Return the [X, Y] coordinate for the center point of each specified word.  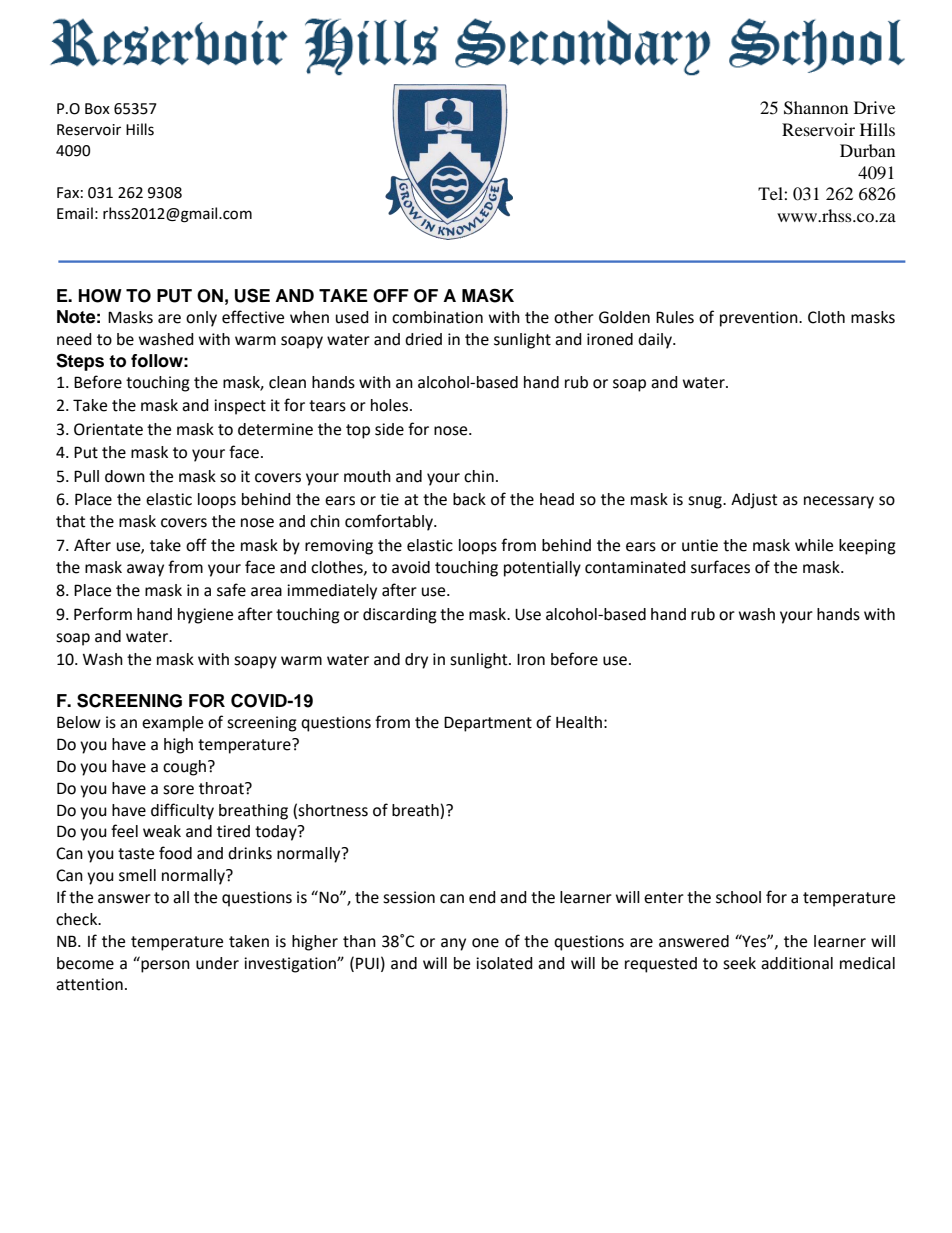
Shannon [816, 108]
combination [437, 317]
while [814, 545]
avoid [411, 567]
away [145, 570]
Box [97, 109]
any [453, 944]
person [165, 966]
